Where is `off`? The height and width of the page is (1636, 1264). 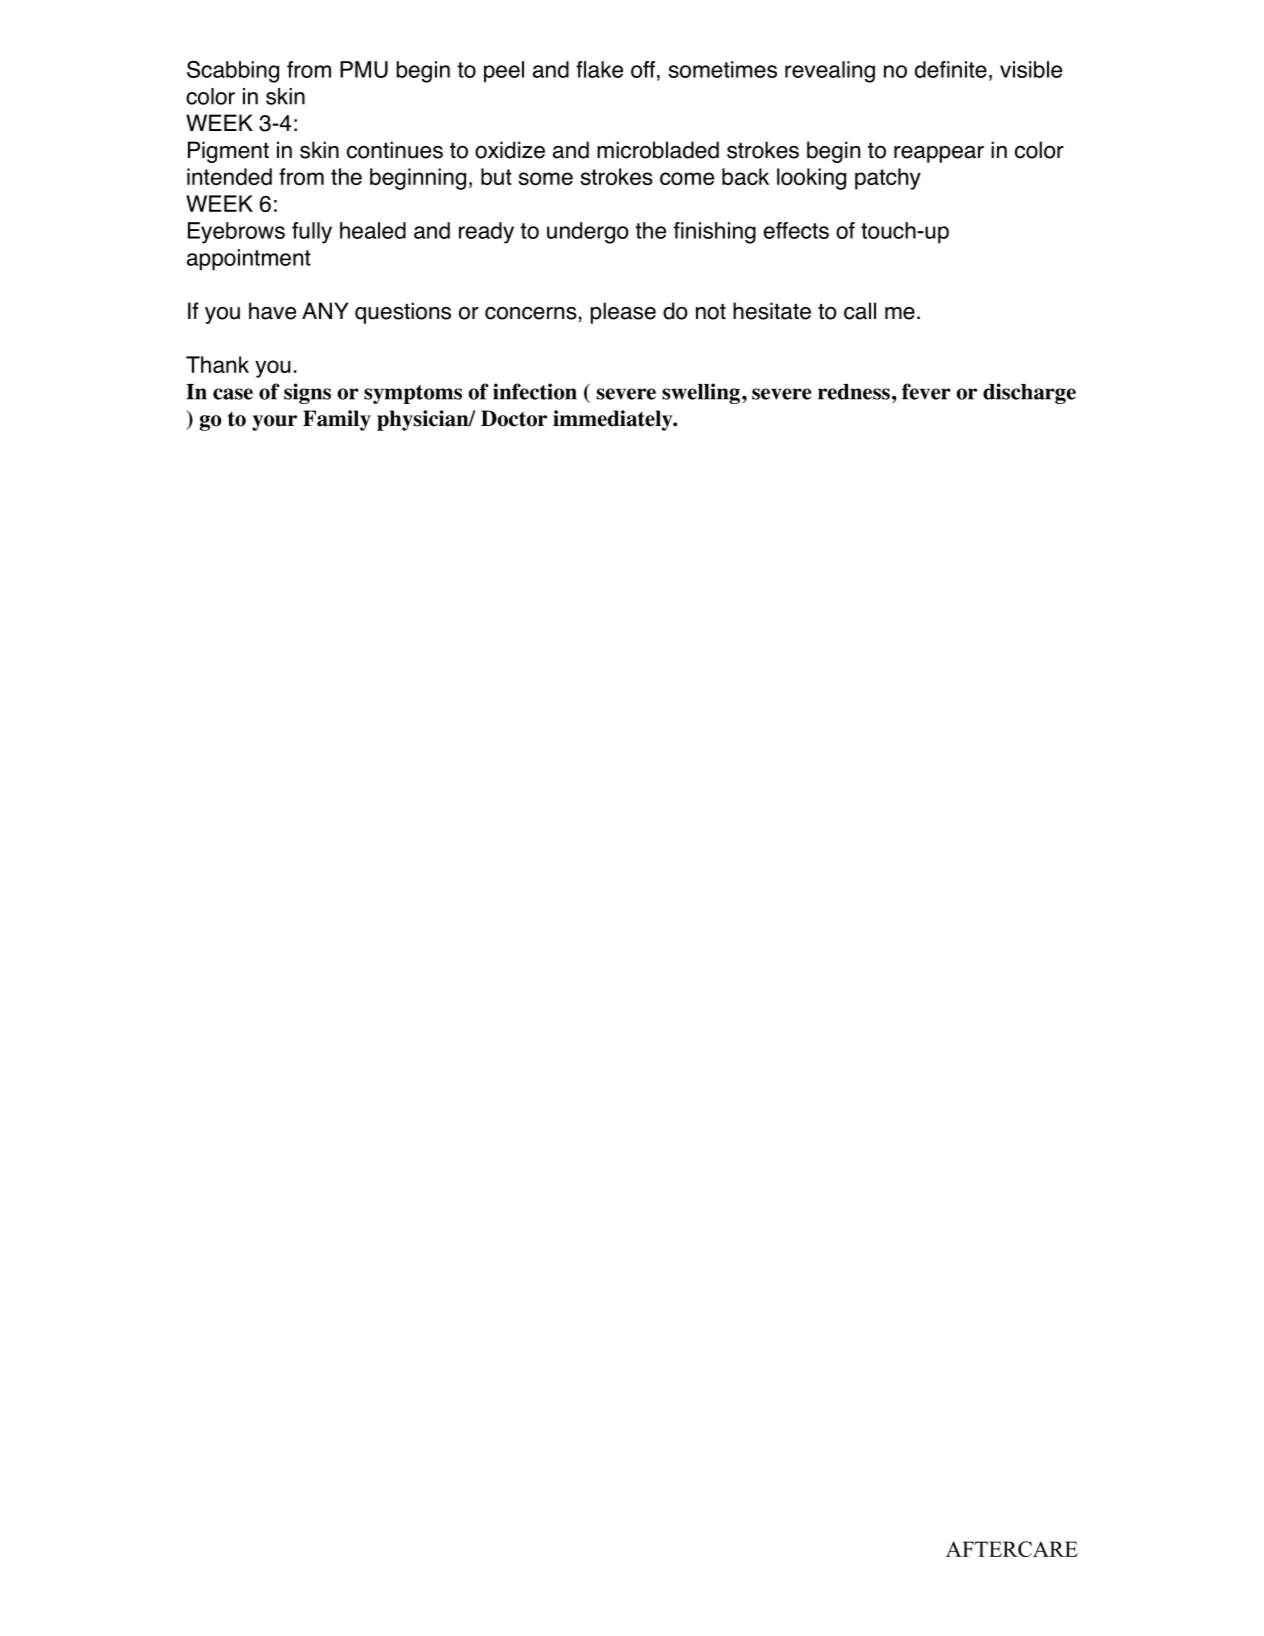
off is located at coordinates (643, 69).
